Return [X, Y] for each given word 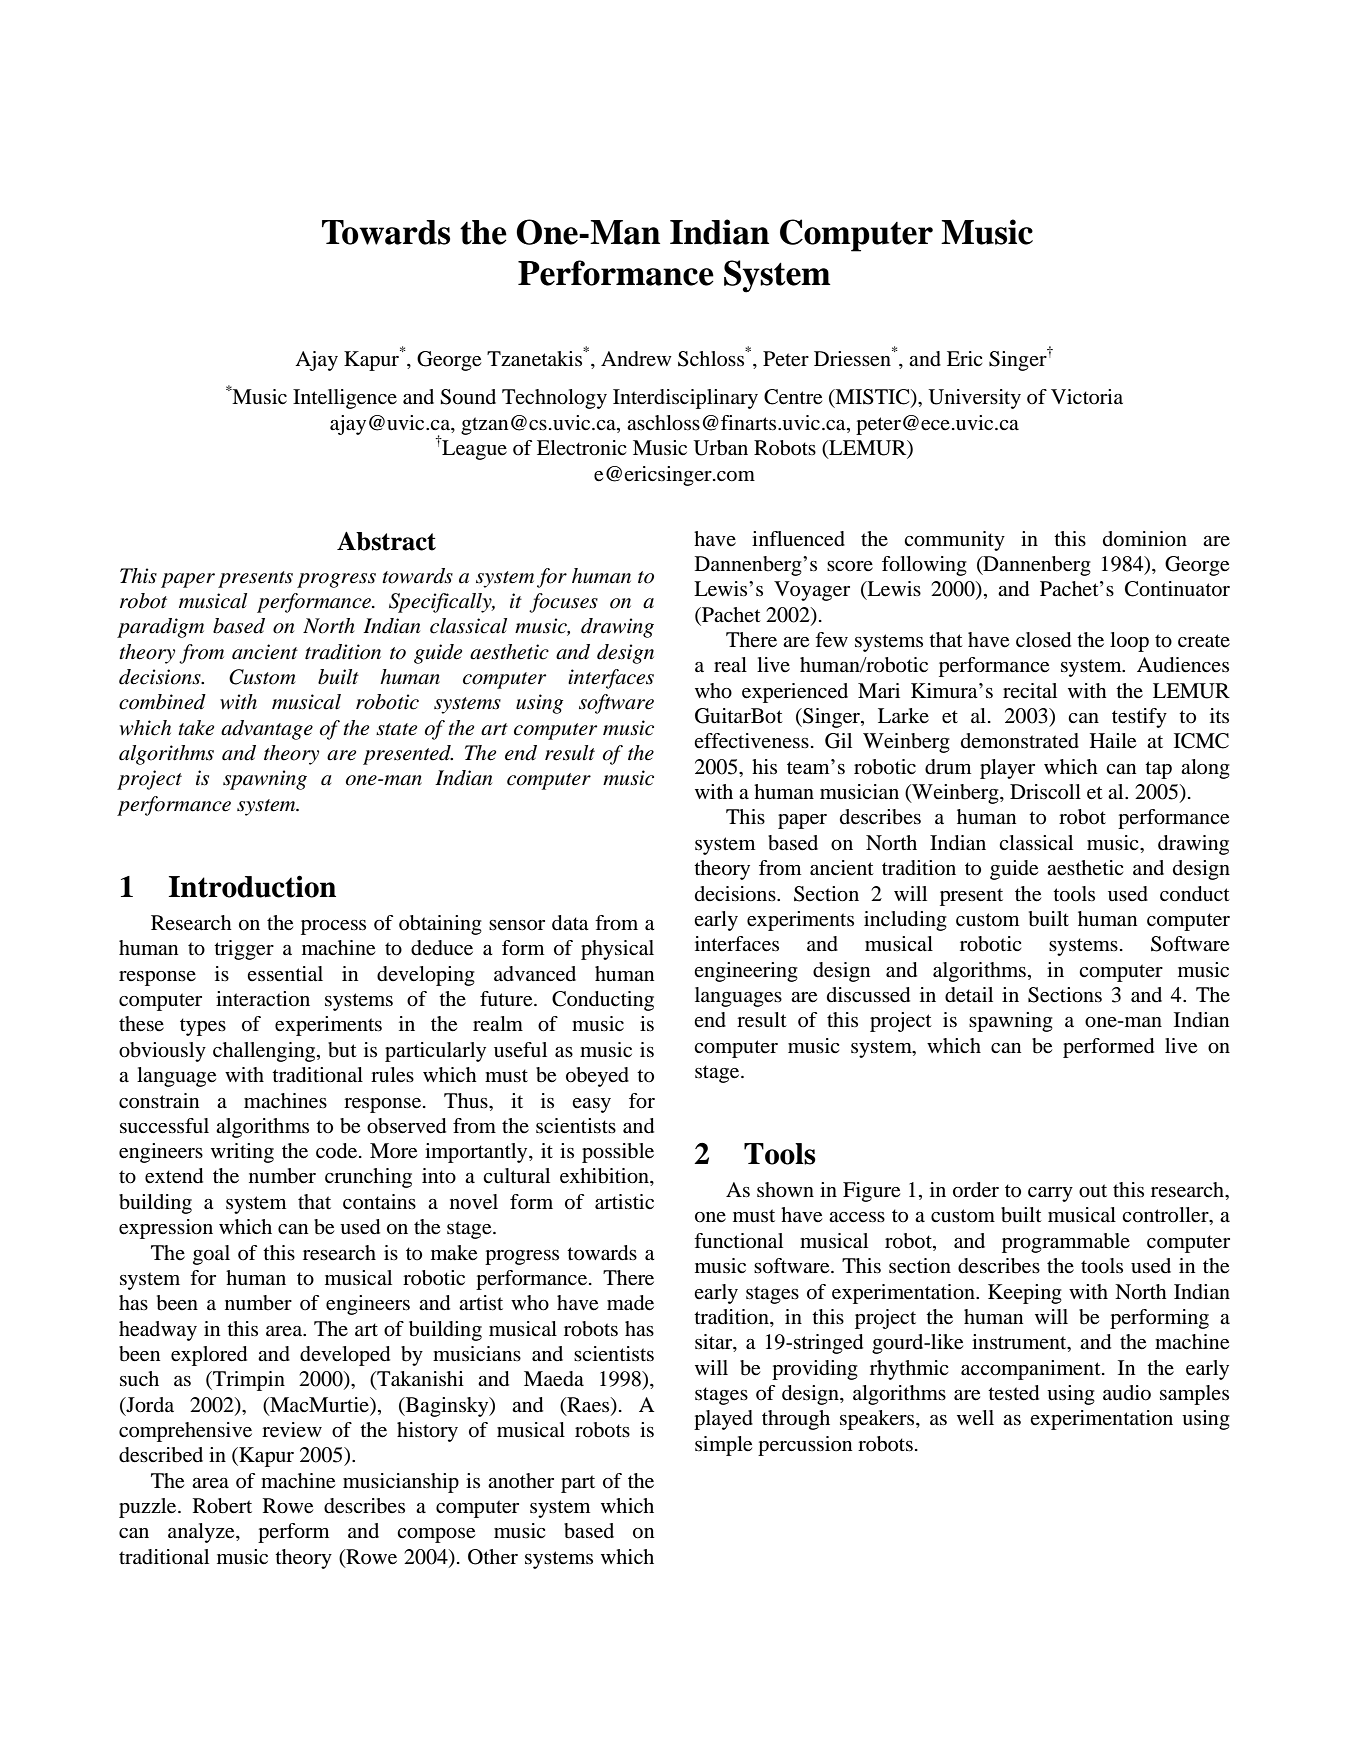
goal [211, 1255]
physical [617, 950]
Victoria [1087, 397]
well [975, 1417]
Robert [222, 1506]
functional [738, 1241]
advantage [267, 730]
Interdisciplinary [685, 399]
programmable [1066, 1243]
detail [969, 995]
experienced [795, 693]
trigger [244, 950]
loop [1129, 642]
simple [723, 1446]
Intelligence [345, 399]
